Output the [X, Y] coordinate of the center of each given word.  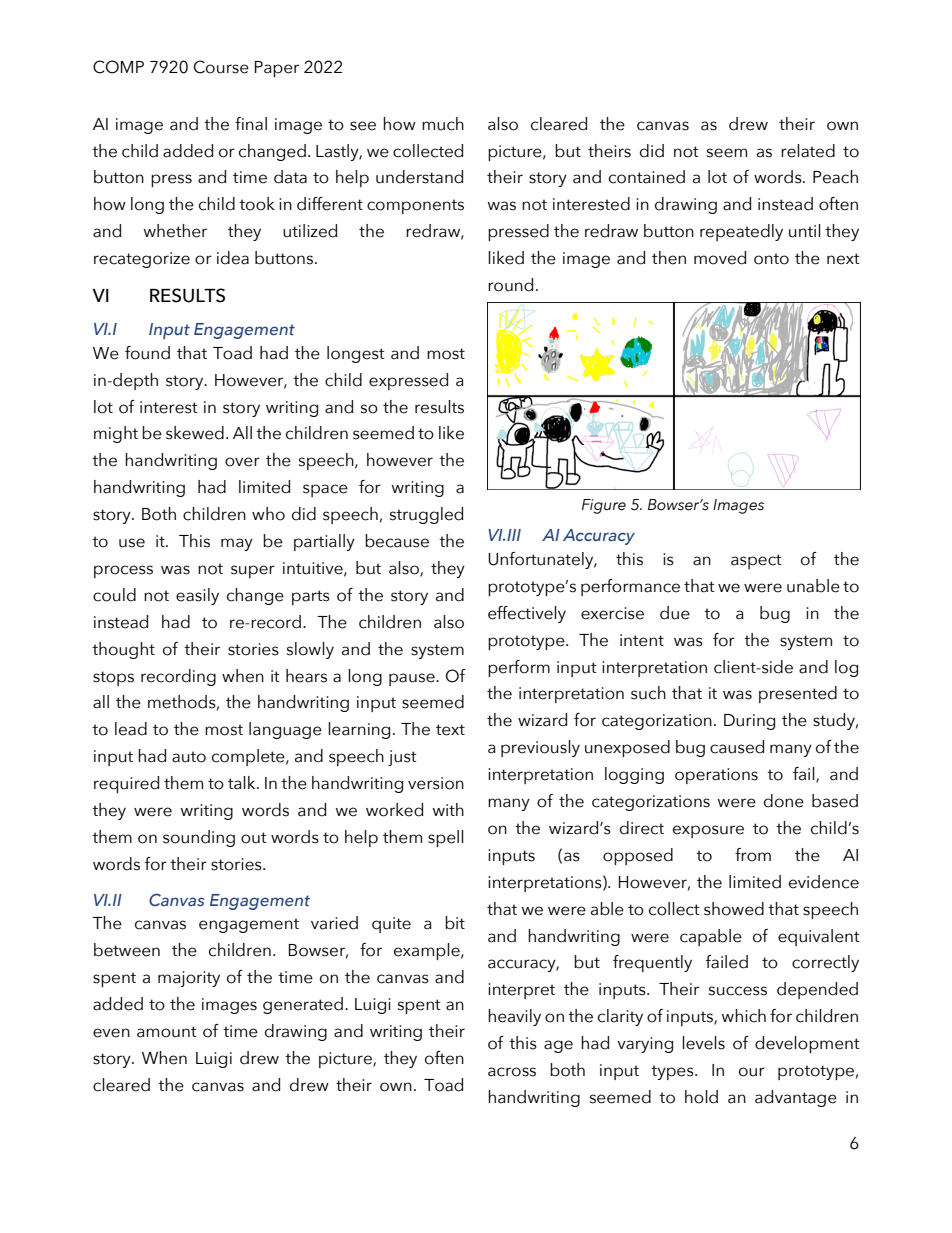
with [448, 809]
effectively [527, 614]
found [147, 353]
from [753, 855]
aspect [756, 561]
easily [197, 596]
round [510, 285]
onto [771, 259]
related [808, 151]
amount [167, 1032]
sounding [199, 838]
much [443, 124]
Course [221, 67]
